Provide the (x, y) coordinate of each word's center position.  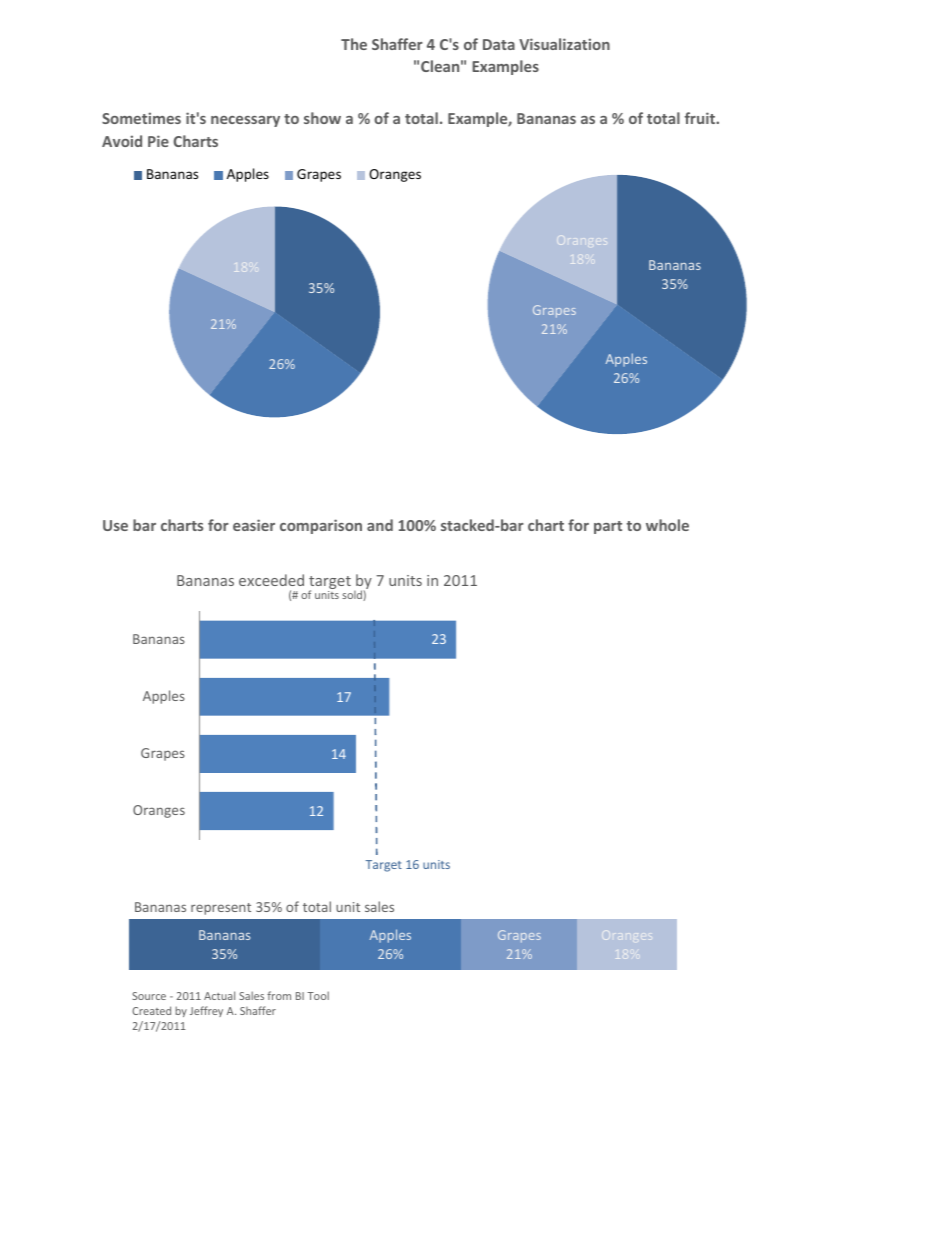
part (608, 527)
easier (254, 525)
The (354, 44)
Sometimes (141, 118)
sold (353, 595)
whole (667, 525)
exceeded (271, 580)
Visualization (564, 44)
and (380, 525)
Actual (219, 995)
